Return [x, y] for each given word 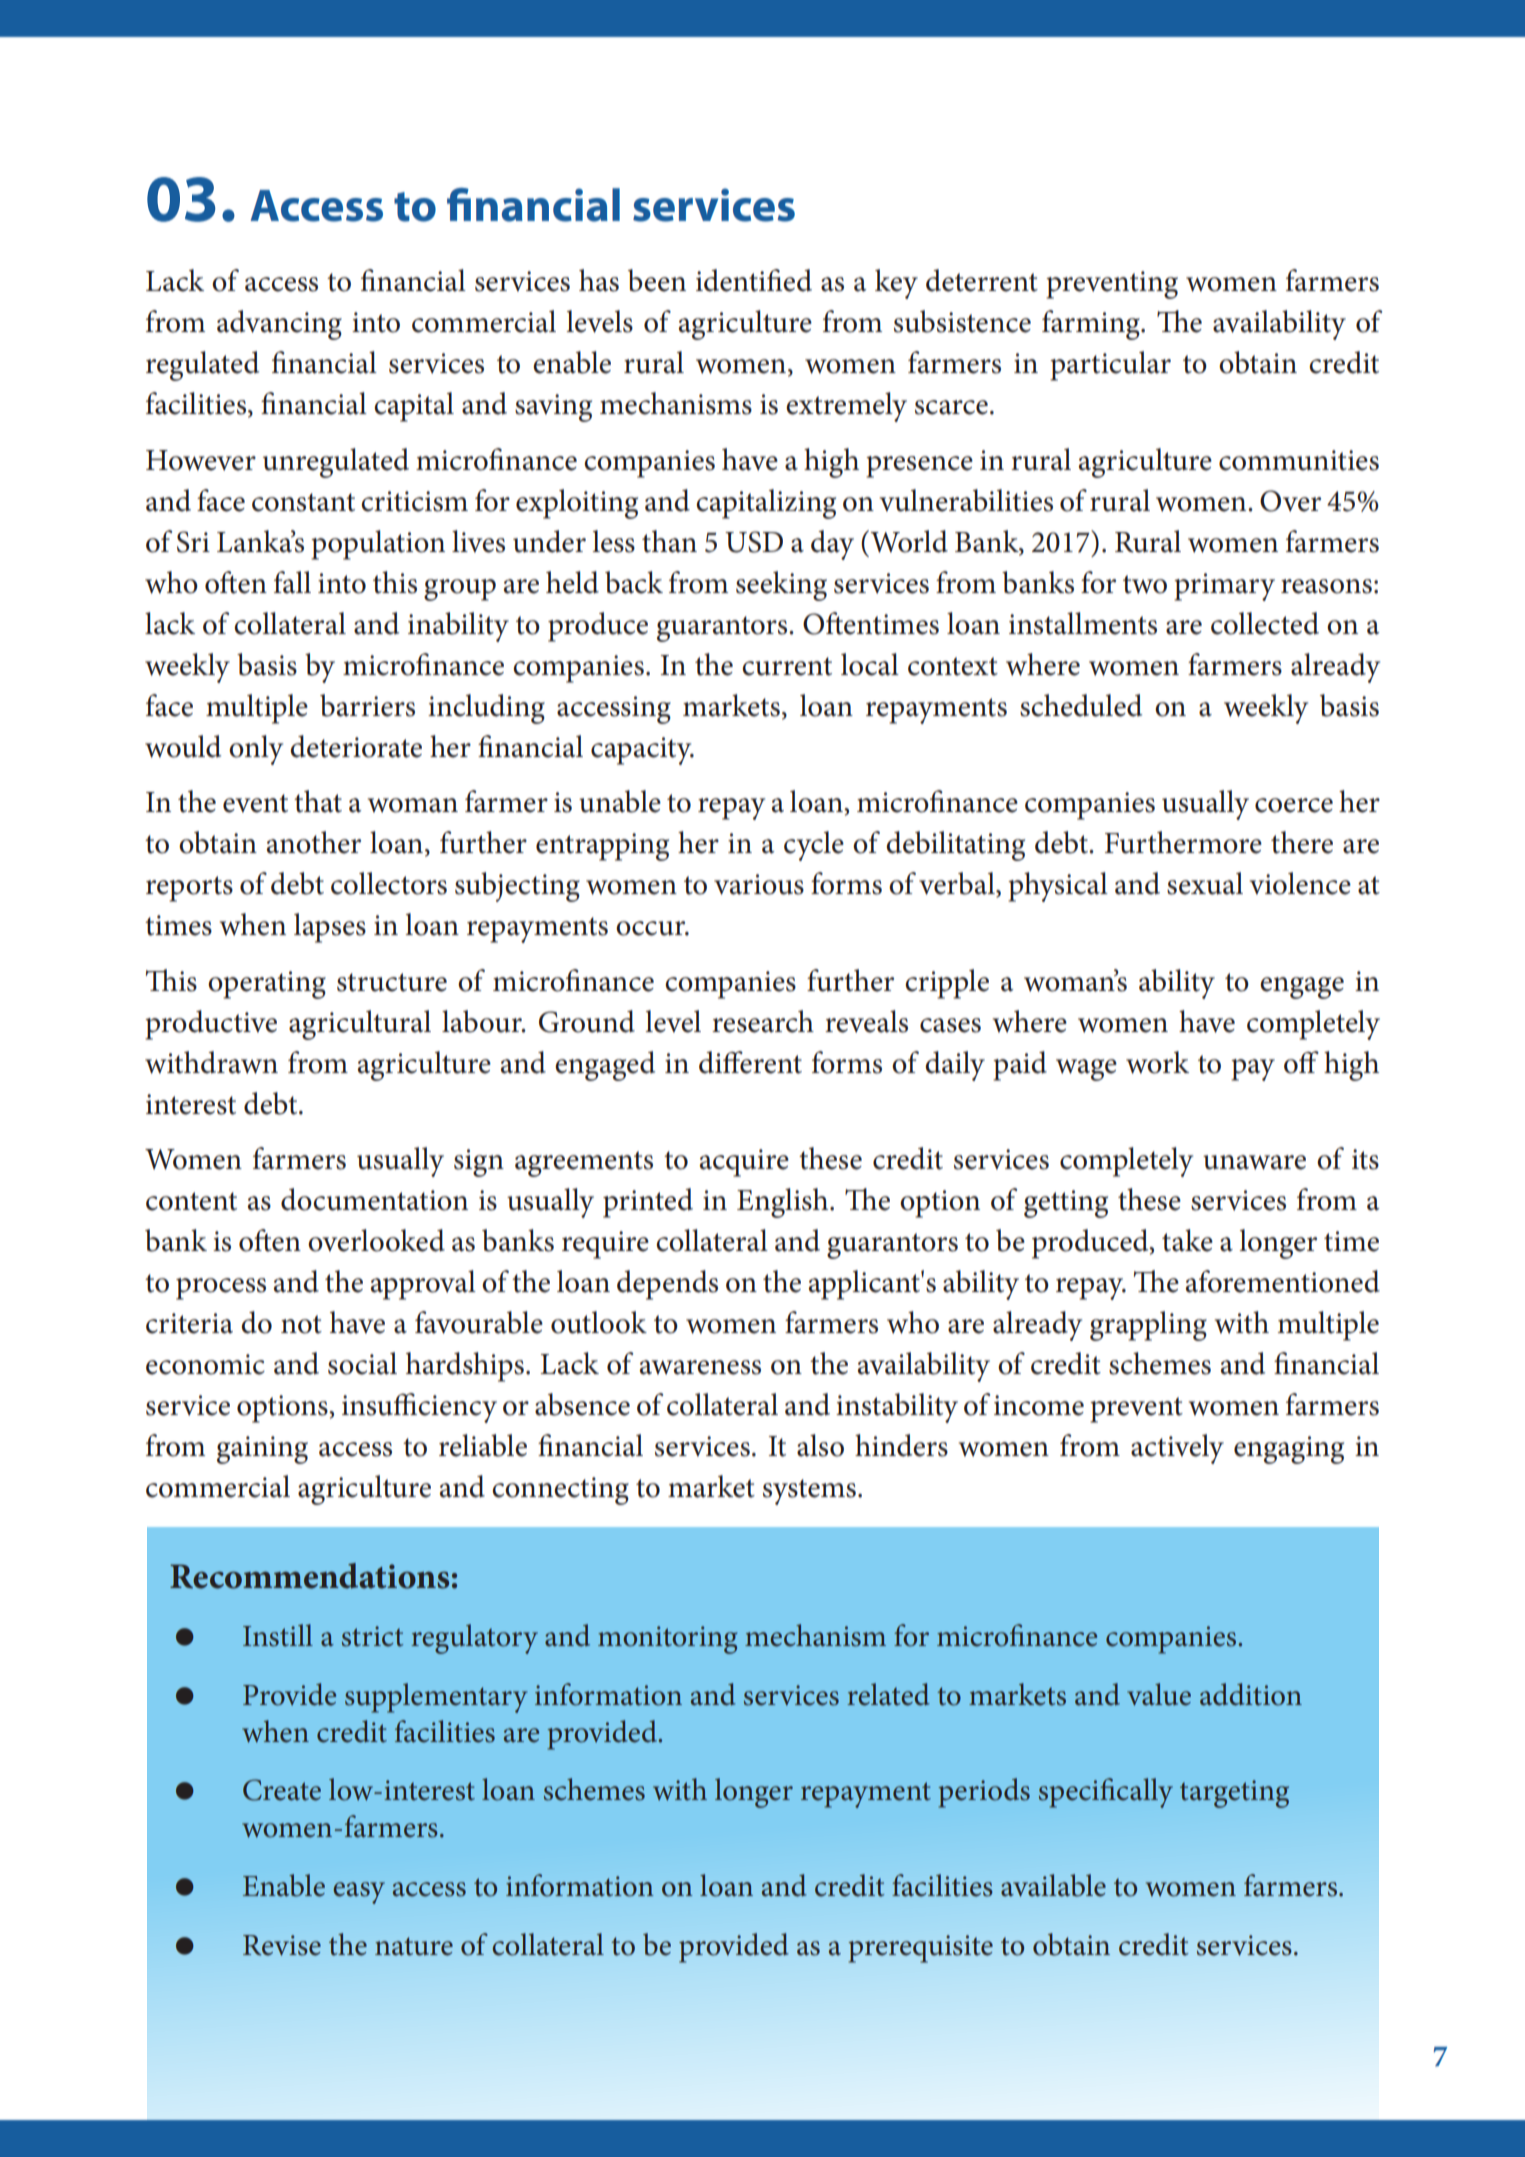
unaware [1254, 1162]
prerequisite [920, 1949]
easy [359, 1893]
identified [754, 280]
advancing [279, 325]
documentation [374, 1199]
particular [1110, 366]
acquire [744, 1163]
